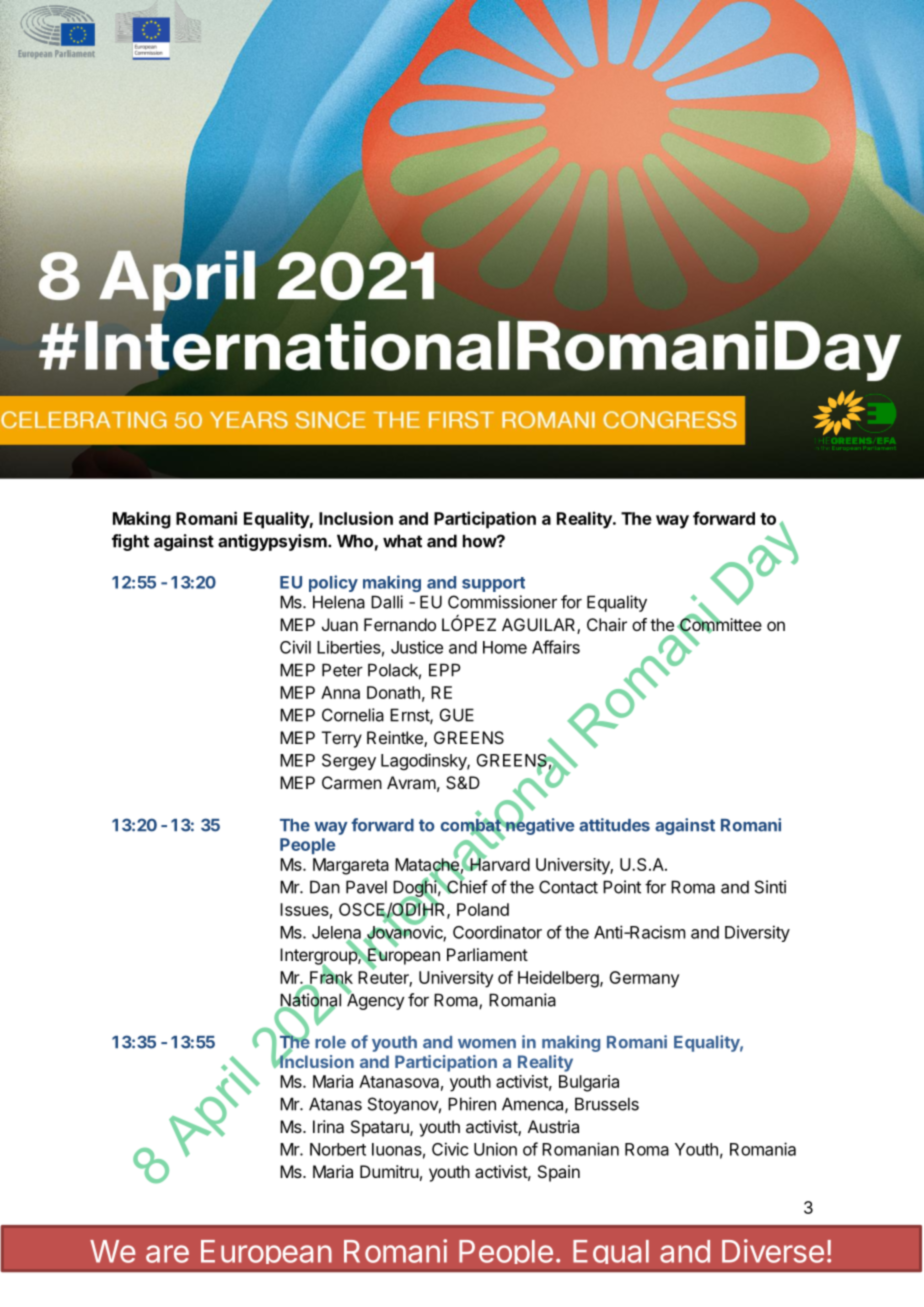 This screenshot has width=924, height=1307. I want to click on Dan, so click(325, 887).
